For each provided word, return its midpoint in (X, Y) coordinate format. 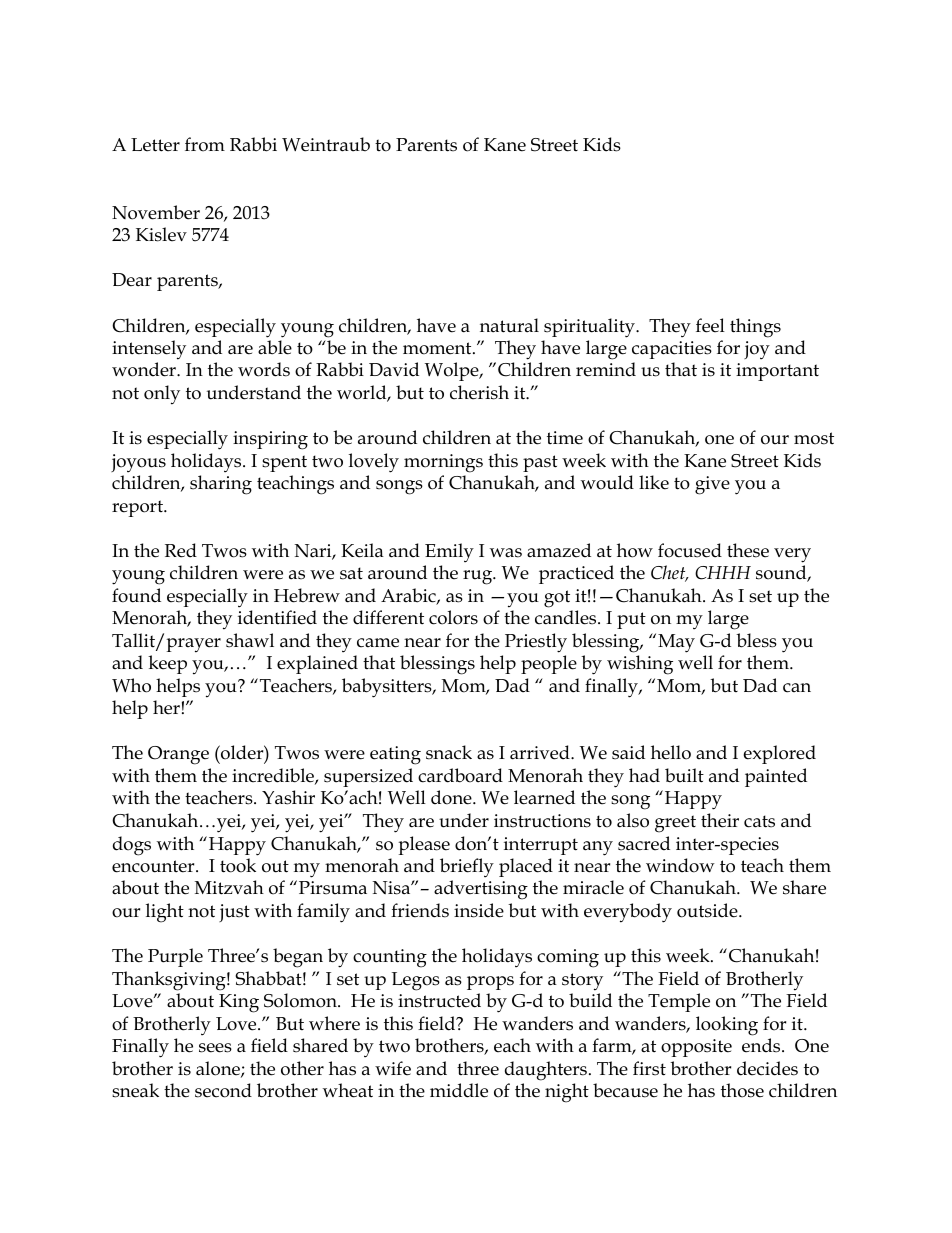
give (712, 485)
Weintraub (326, 144)
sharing (221, 485)
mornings (443, 463)
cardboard (460, 775)
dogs (132, 846)
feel (710, 325)
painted (776, 777)
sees (215, 1048)
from (205, 144)
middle (459, 1090)
